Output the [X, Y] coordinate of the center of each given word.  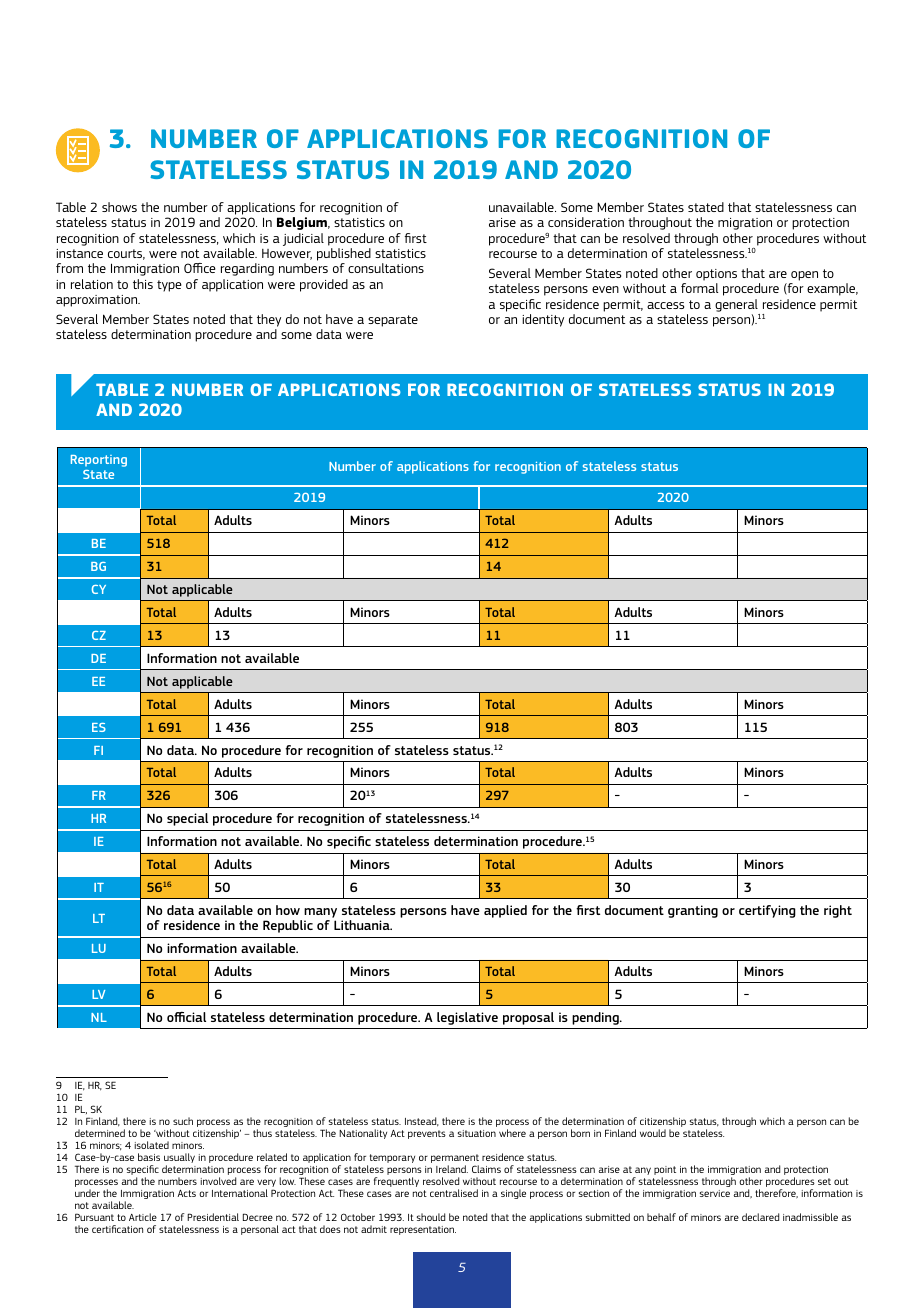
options [716, 275]
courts [126, 254]
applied [505, 911]
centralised [454, 1193]
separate [393, 321]
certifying [767, 911]
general [736, 305]
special [187, 819]
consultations [386, 268]
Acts [186, 1193]
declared [760, 1217]
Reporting [99, 461]
